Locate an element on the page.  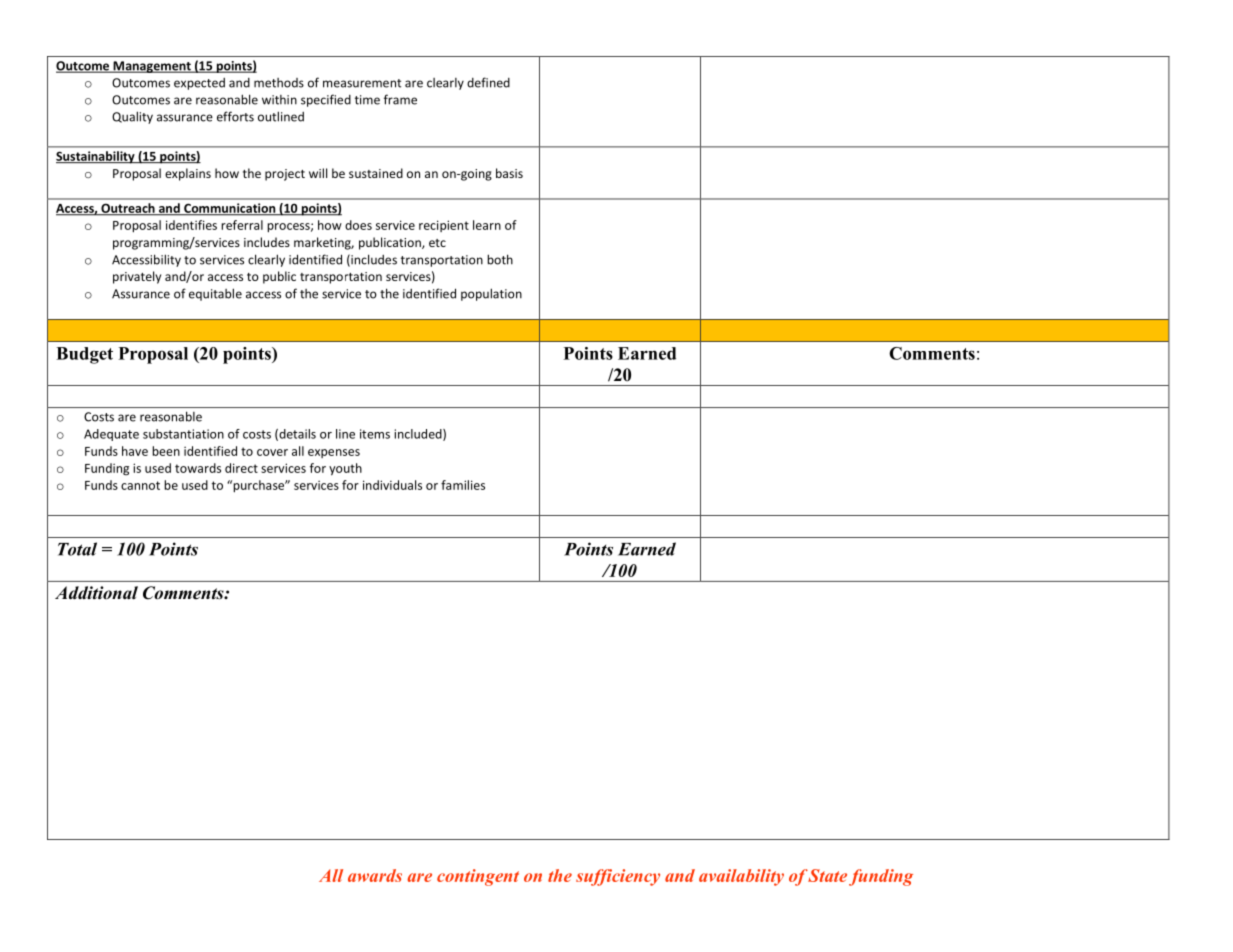
defined is located at coordinates (488, 82).
